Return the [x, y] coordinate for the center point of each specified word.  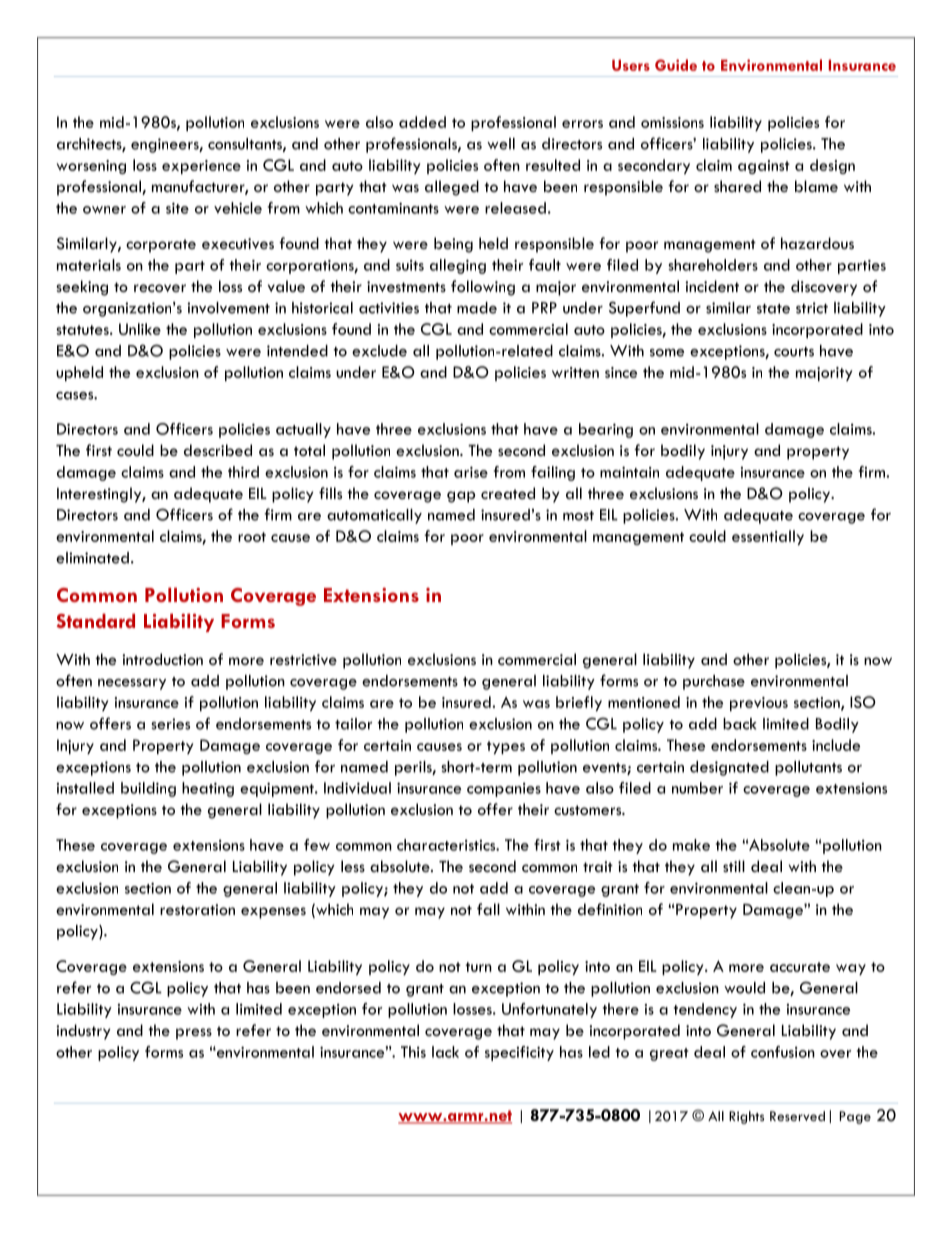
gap [461, 497]
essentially [768, 537]
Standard [96, 621]
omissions [672, 122]
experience [201, 167]
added [422, 122]
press [194, 1034]
